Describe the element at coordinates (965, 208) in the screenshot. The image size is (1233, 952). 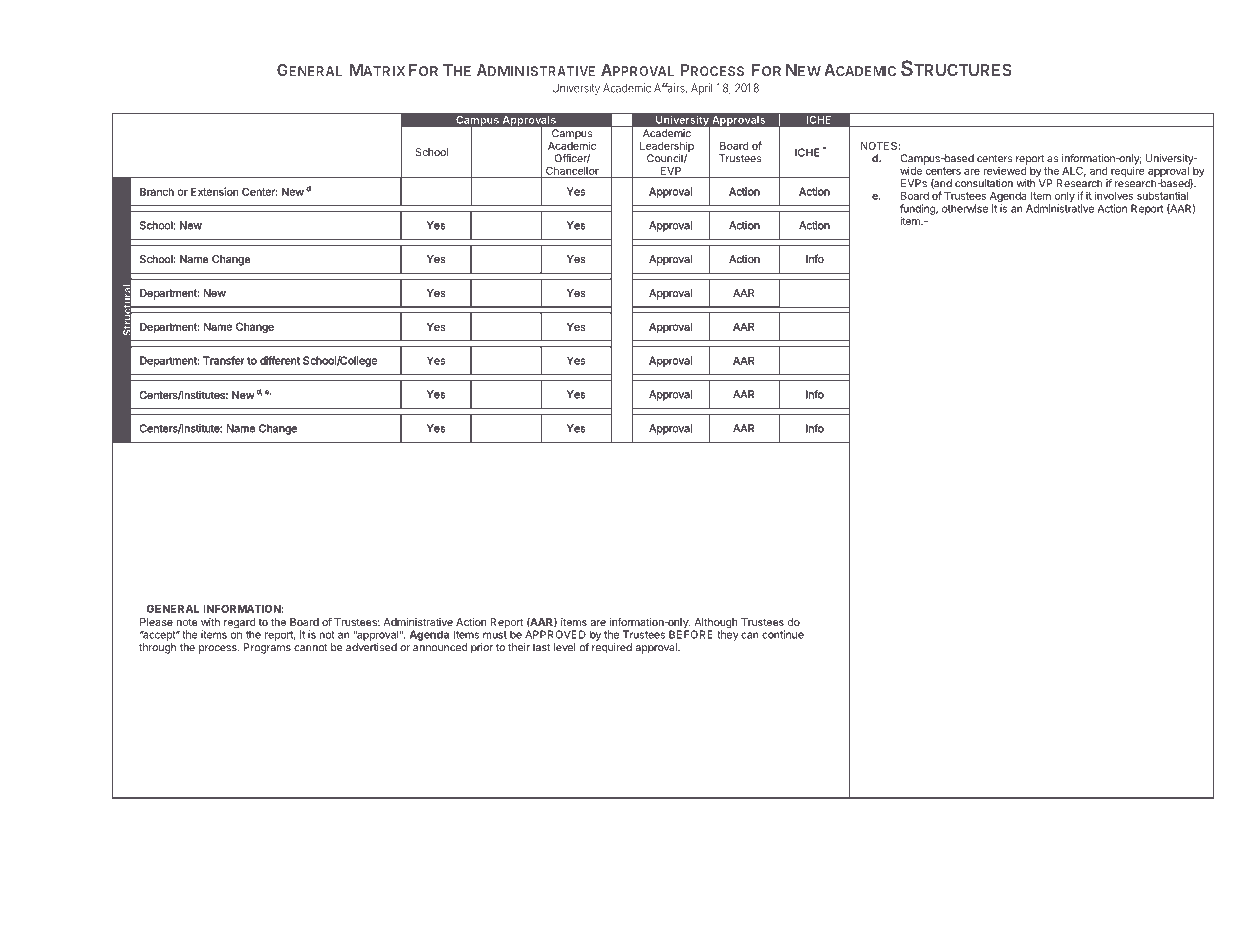
I see `otherwise` at that location.
